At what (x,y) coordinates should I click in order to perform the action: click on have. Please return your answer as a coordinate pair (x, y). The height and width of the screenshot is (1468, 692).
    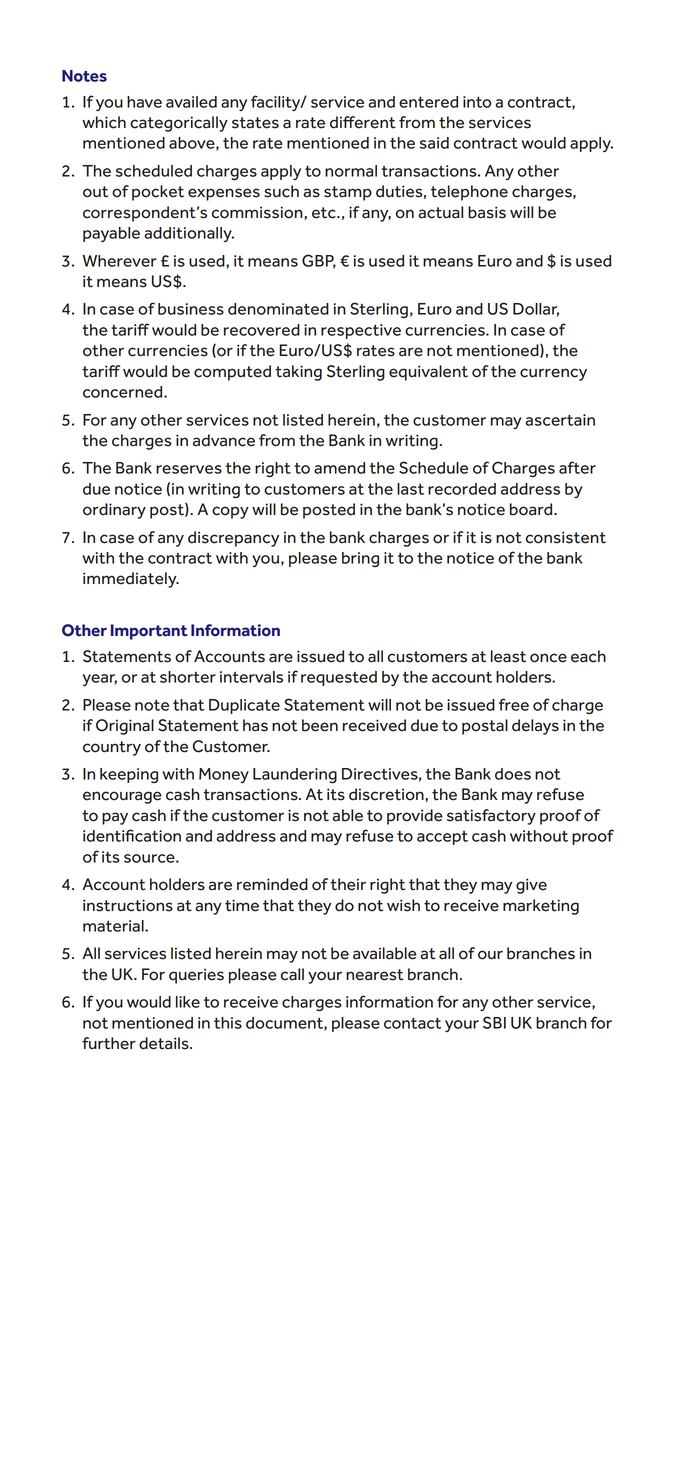
    Looking at the image, I should click on (144, 102).
